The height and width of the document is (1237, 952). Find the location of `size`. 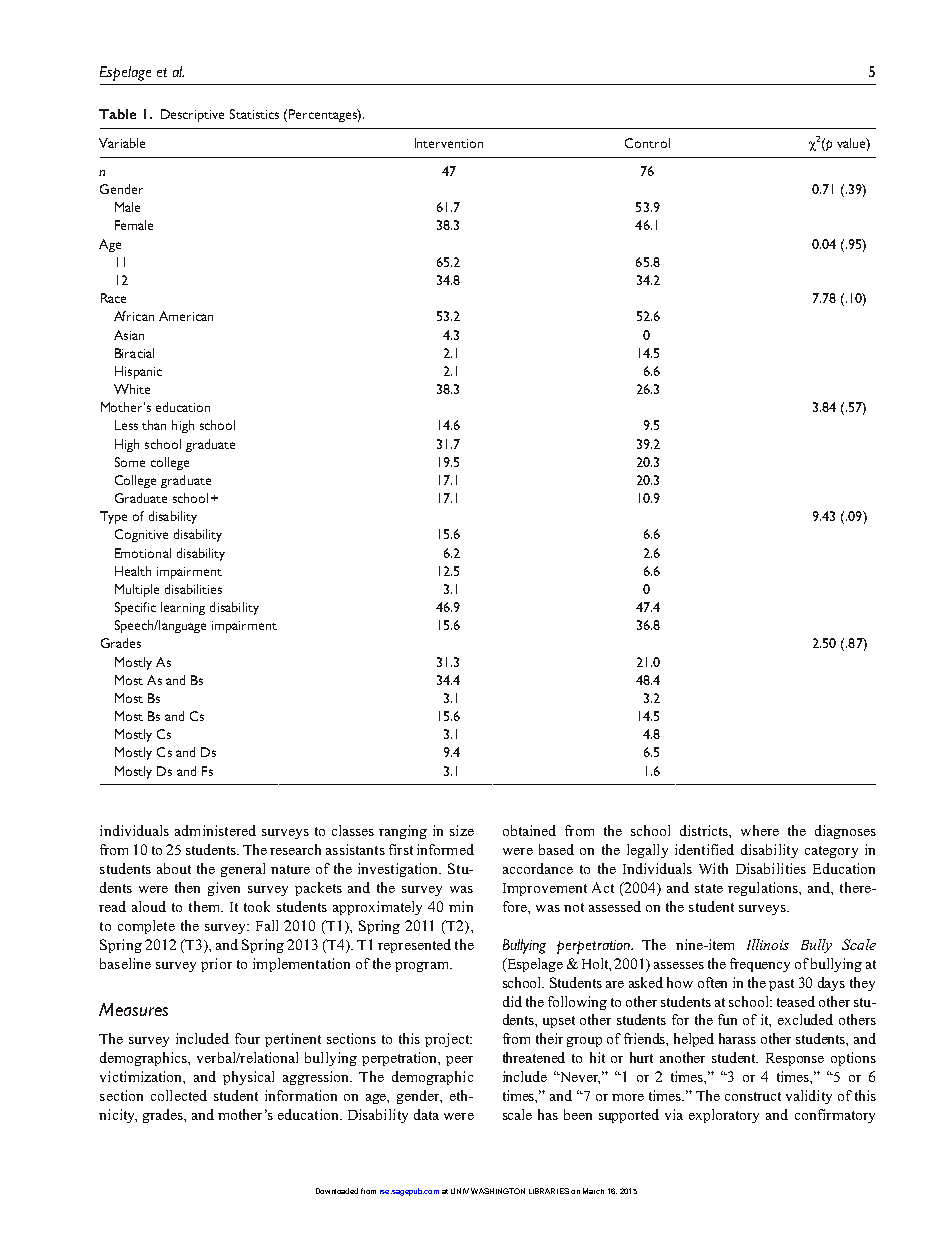

size is located at coordinates (462, 830).
